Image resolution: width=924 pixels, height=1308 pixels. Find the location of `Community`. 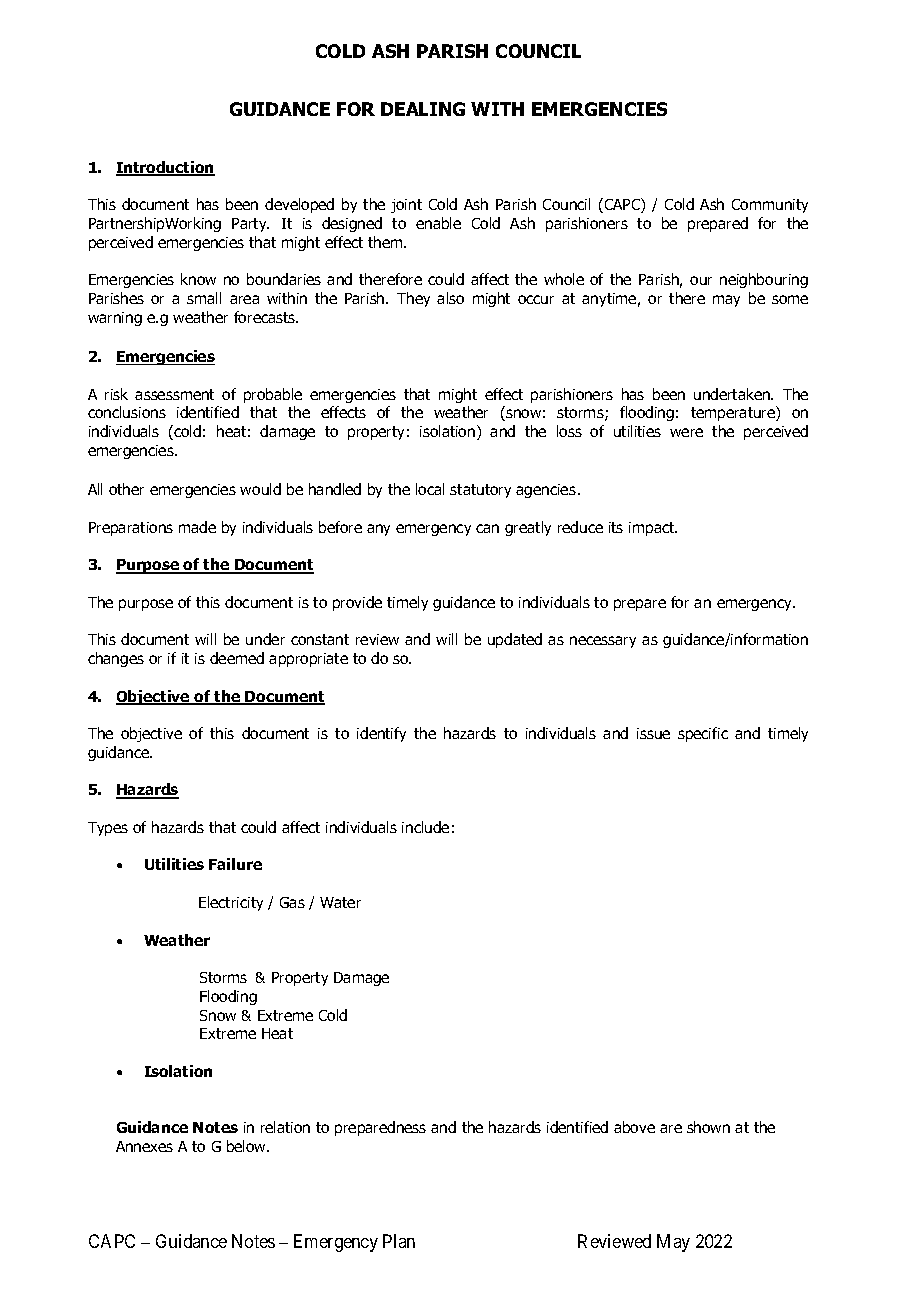

Community is located at coordinates (770, 206).
